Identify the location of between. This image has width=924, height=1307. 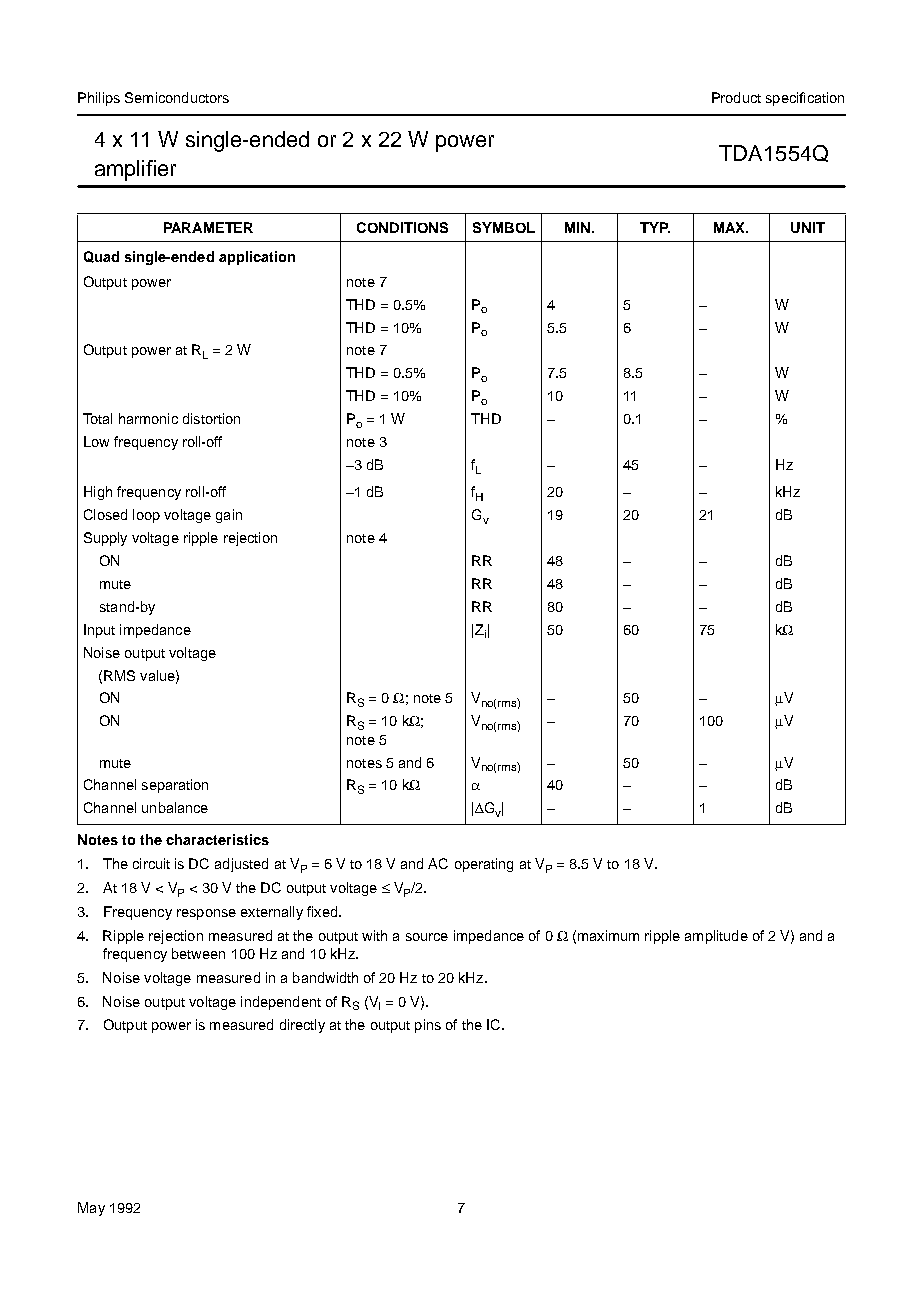
(198, 953).
